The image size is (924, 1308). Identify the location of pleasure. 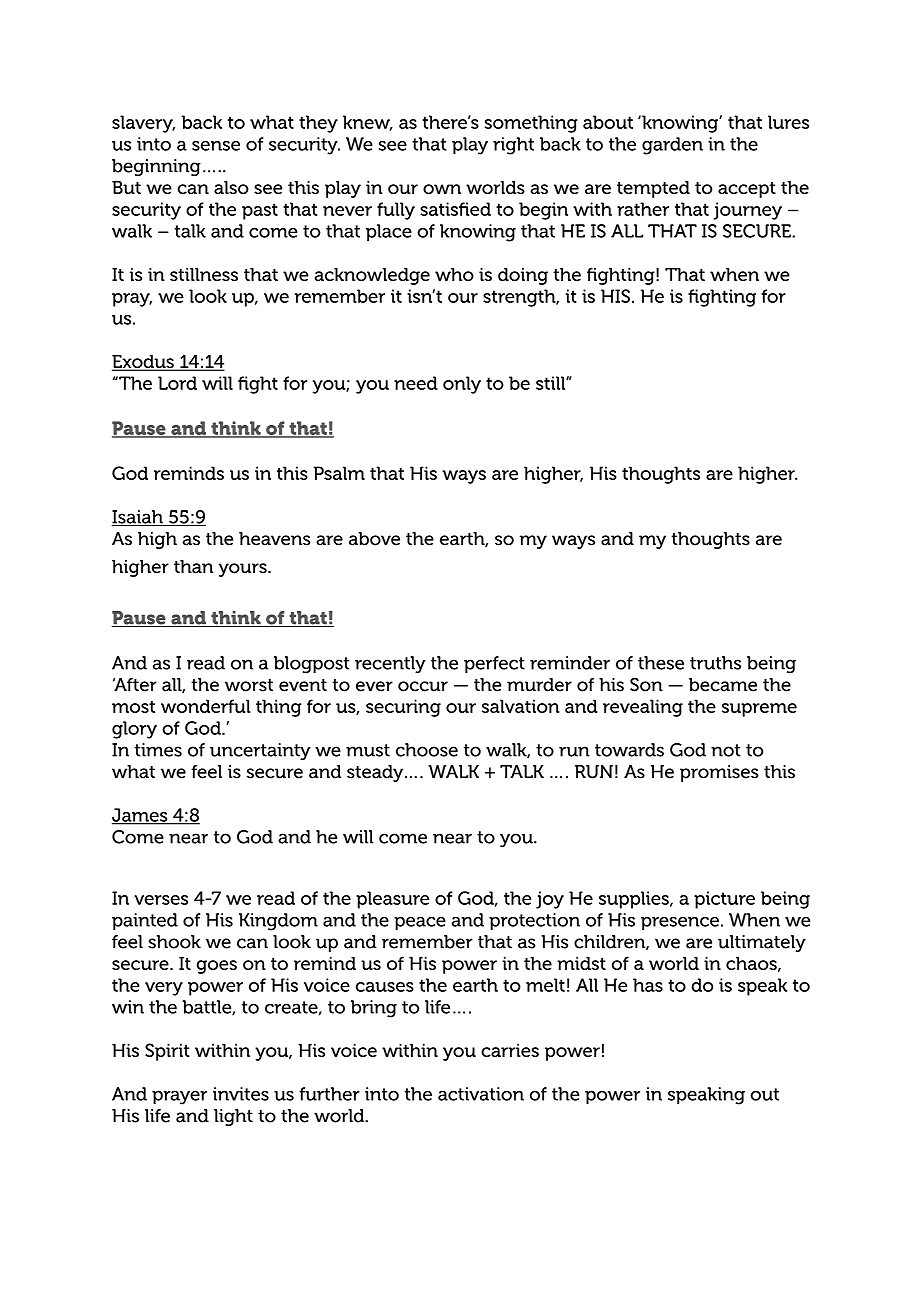
(392, 900).
